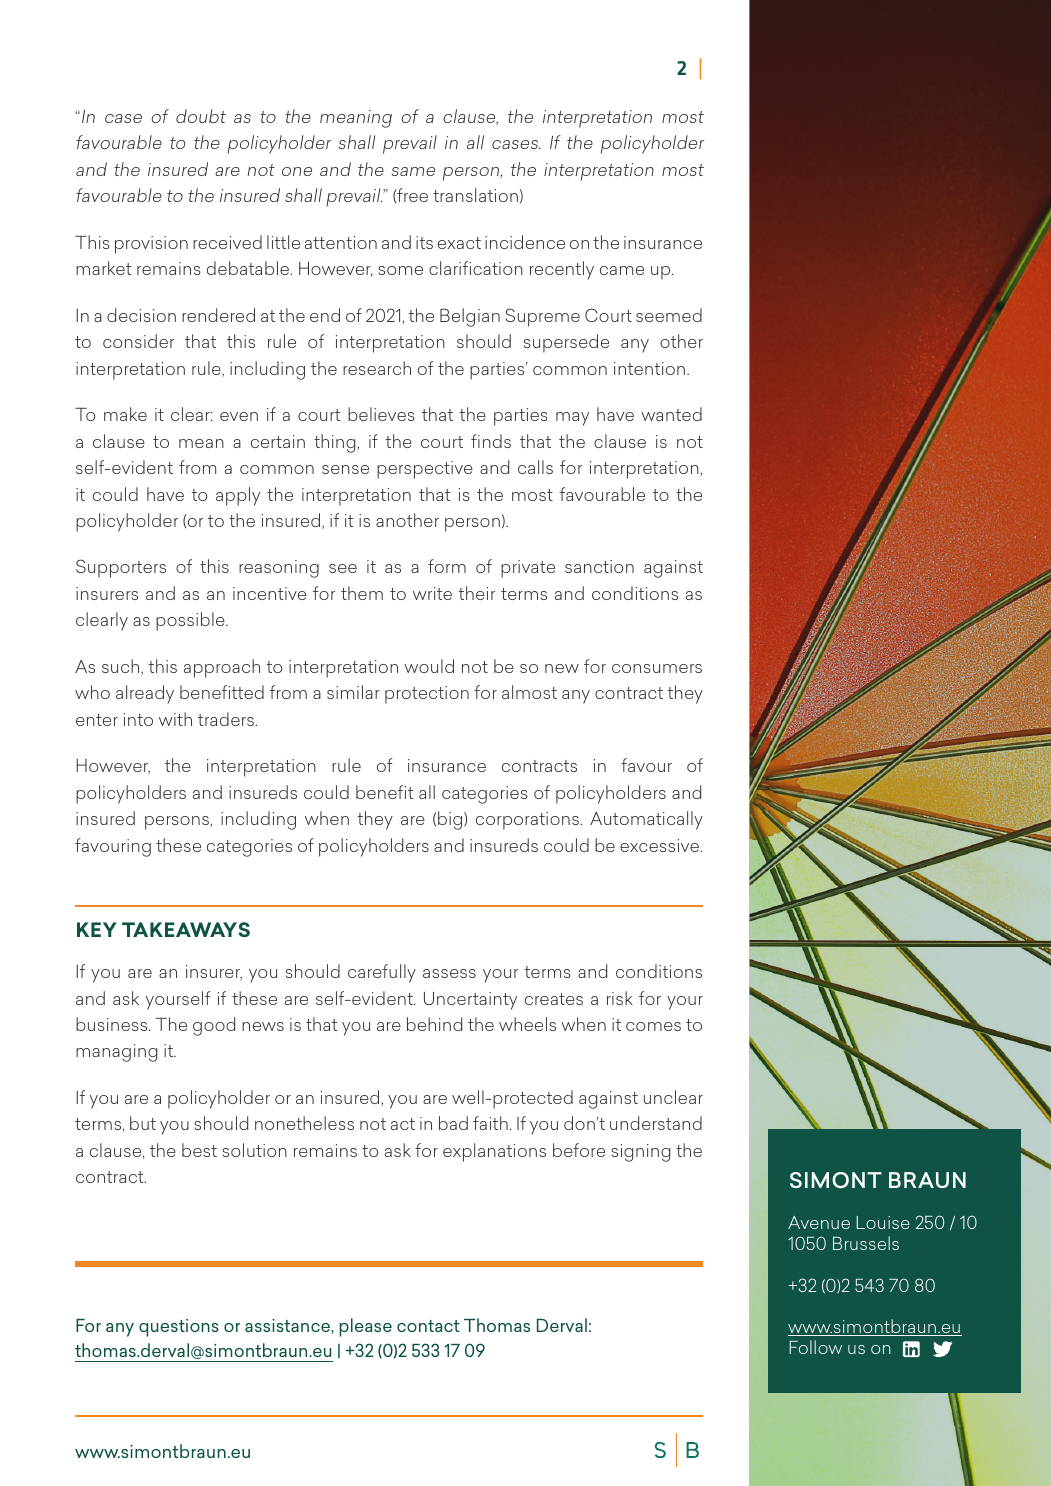  What do you see at coordinates (449, 973) in the page?
I see `assess` at bounding box center [449, 973].
